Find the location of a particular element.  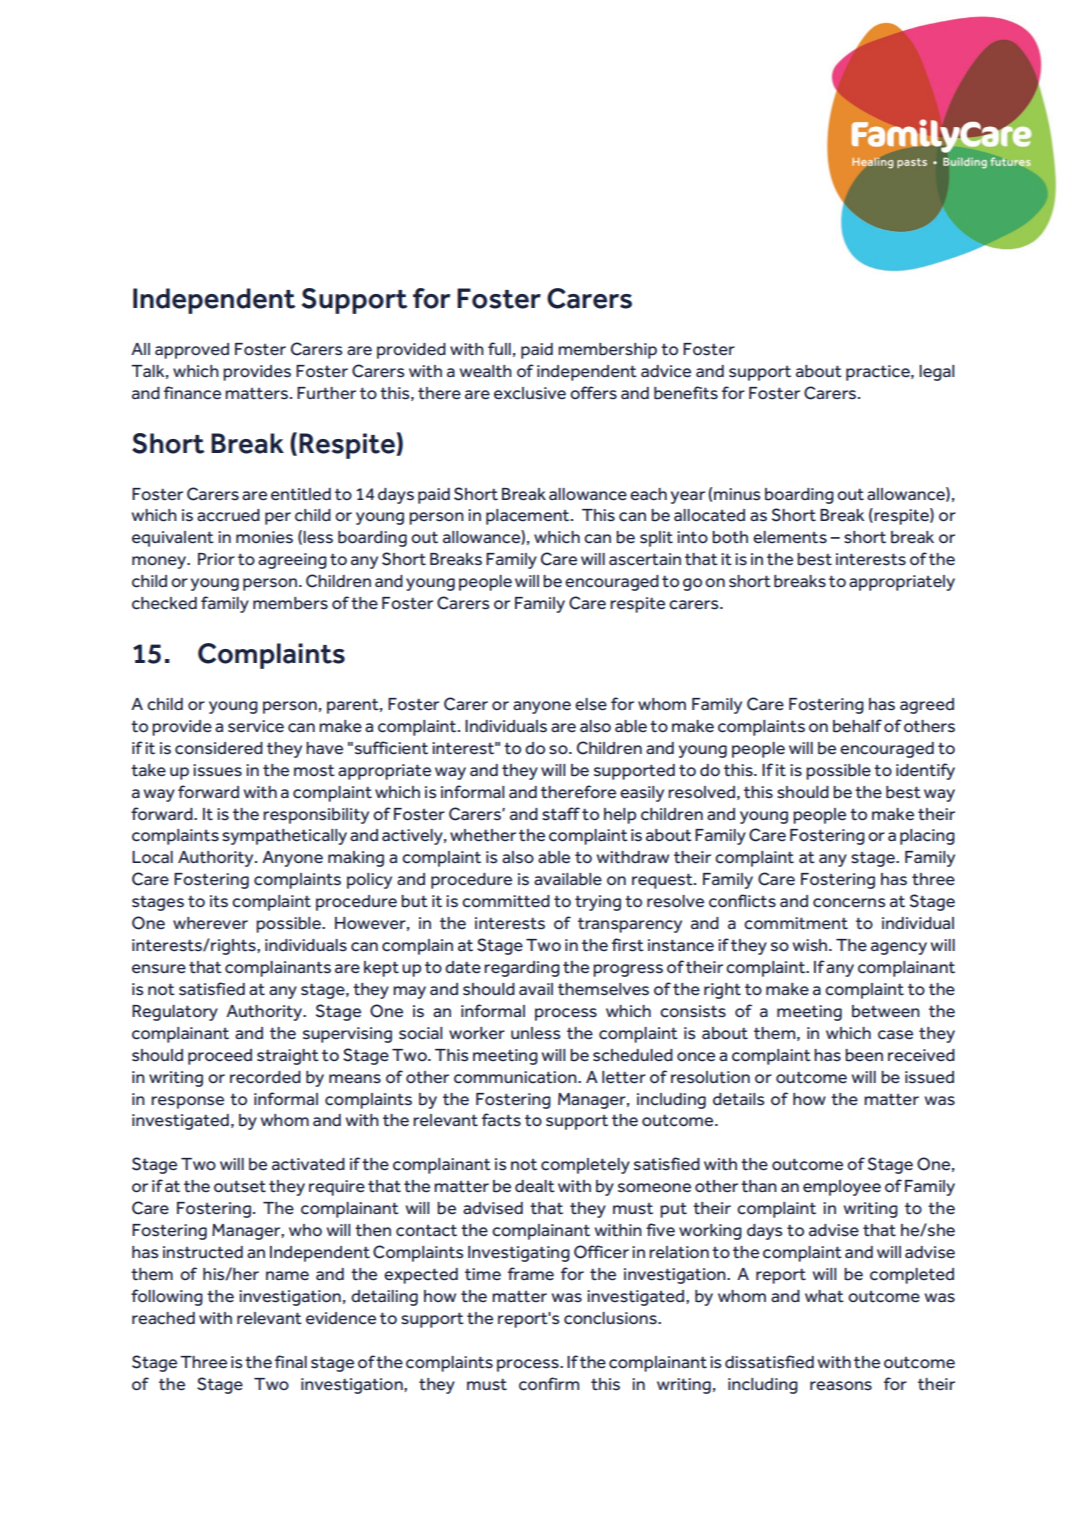

reasons is located at coordinates (841, 1386).
